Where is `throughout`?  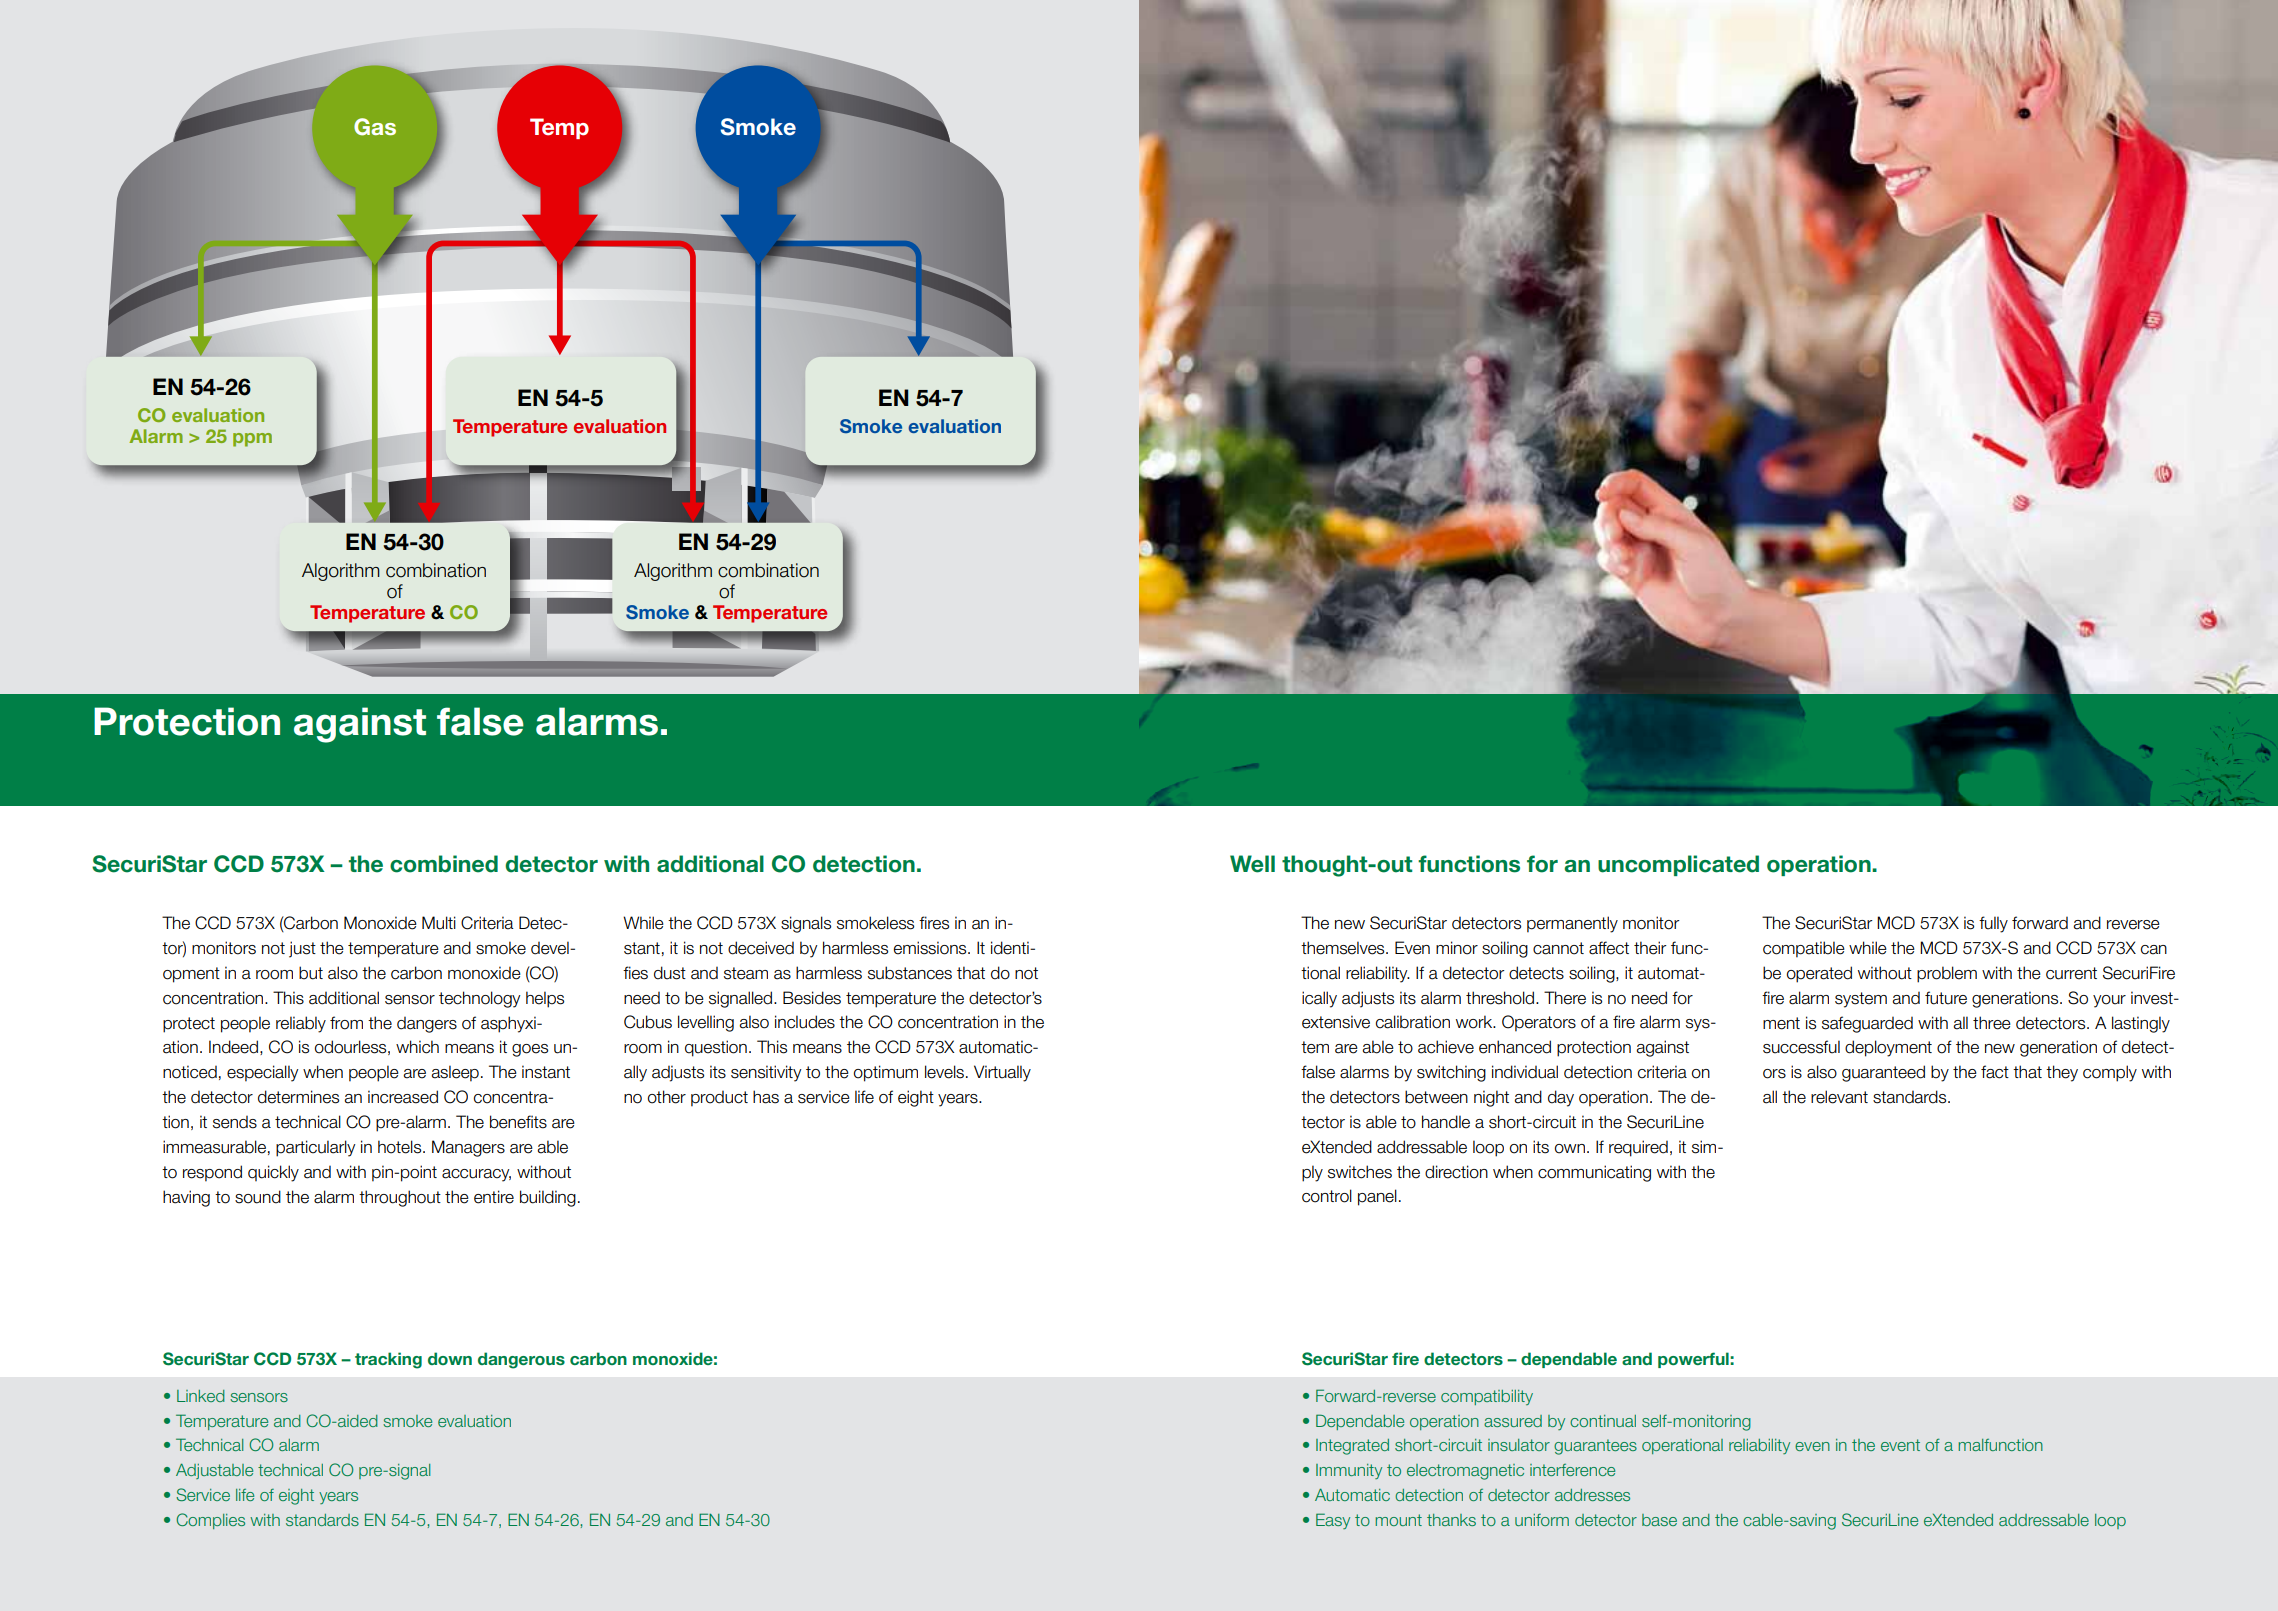 throughout is located at coordinates (400, 1198).
